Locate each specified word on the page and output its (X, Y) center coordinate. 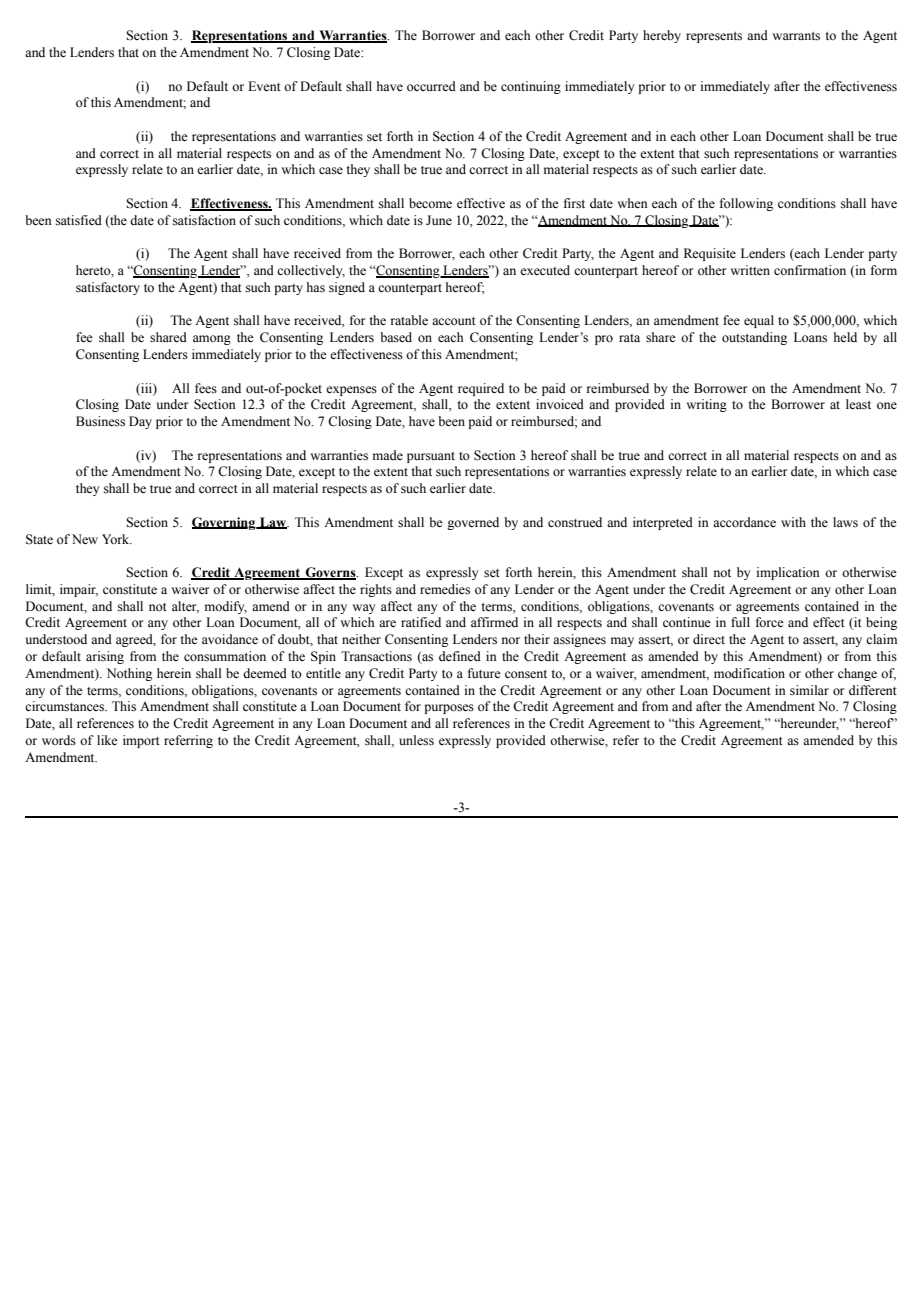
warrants (796, 36)
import (141, 741)
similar (809, 690)
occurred (431, 86)
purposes (449, 709)
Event (264, 86)
